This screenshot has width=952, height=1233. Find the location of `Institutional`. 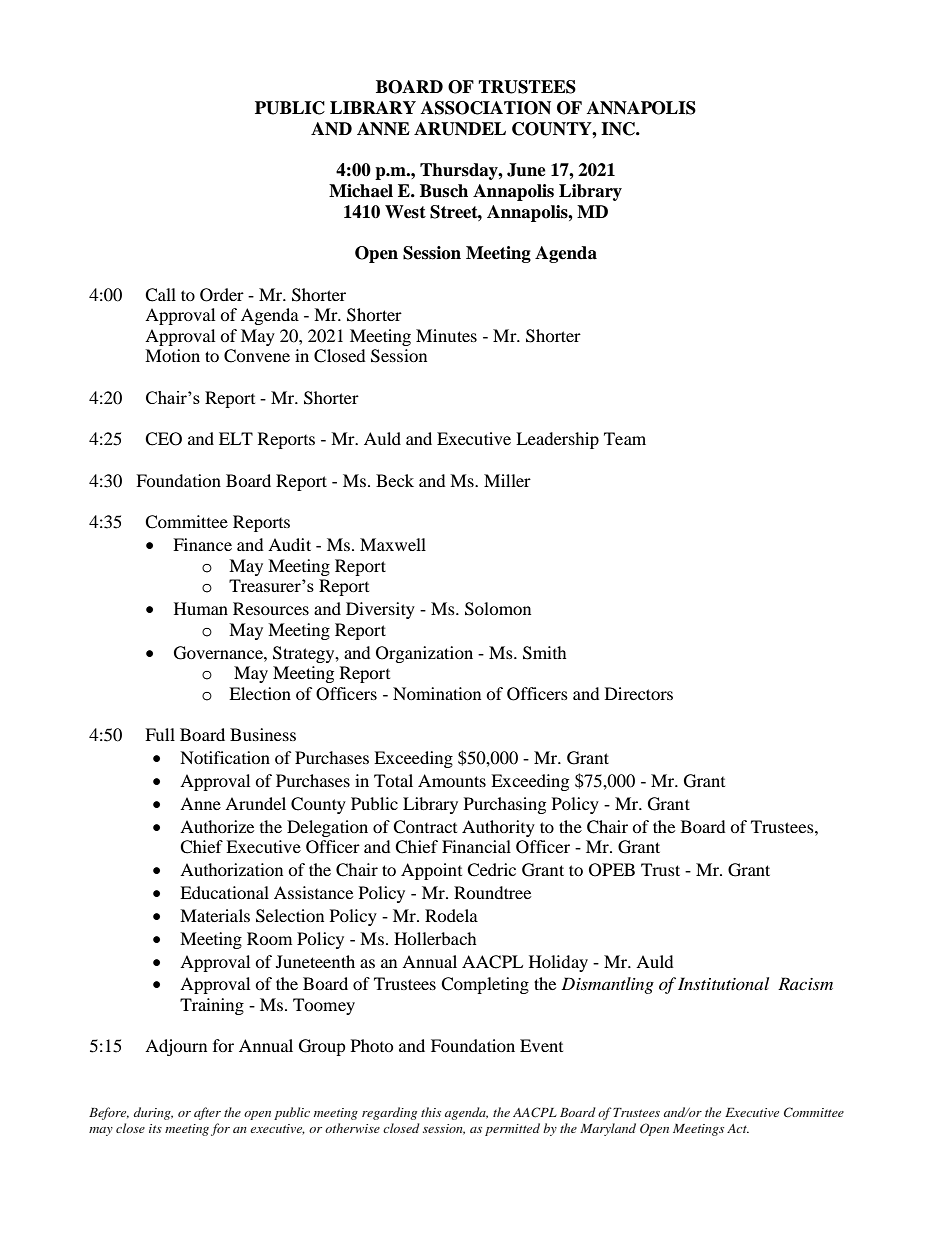

Institutional is located at coordinates (723, 983).
